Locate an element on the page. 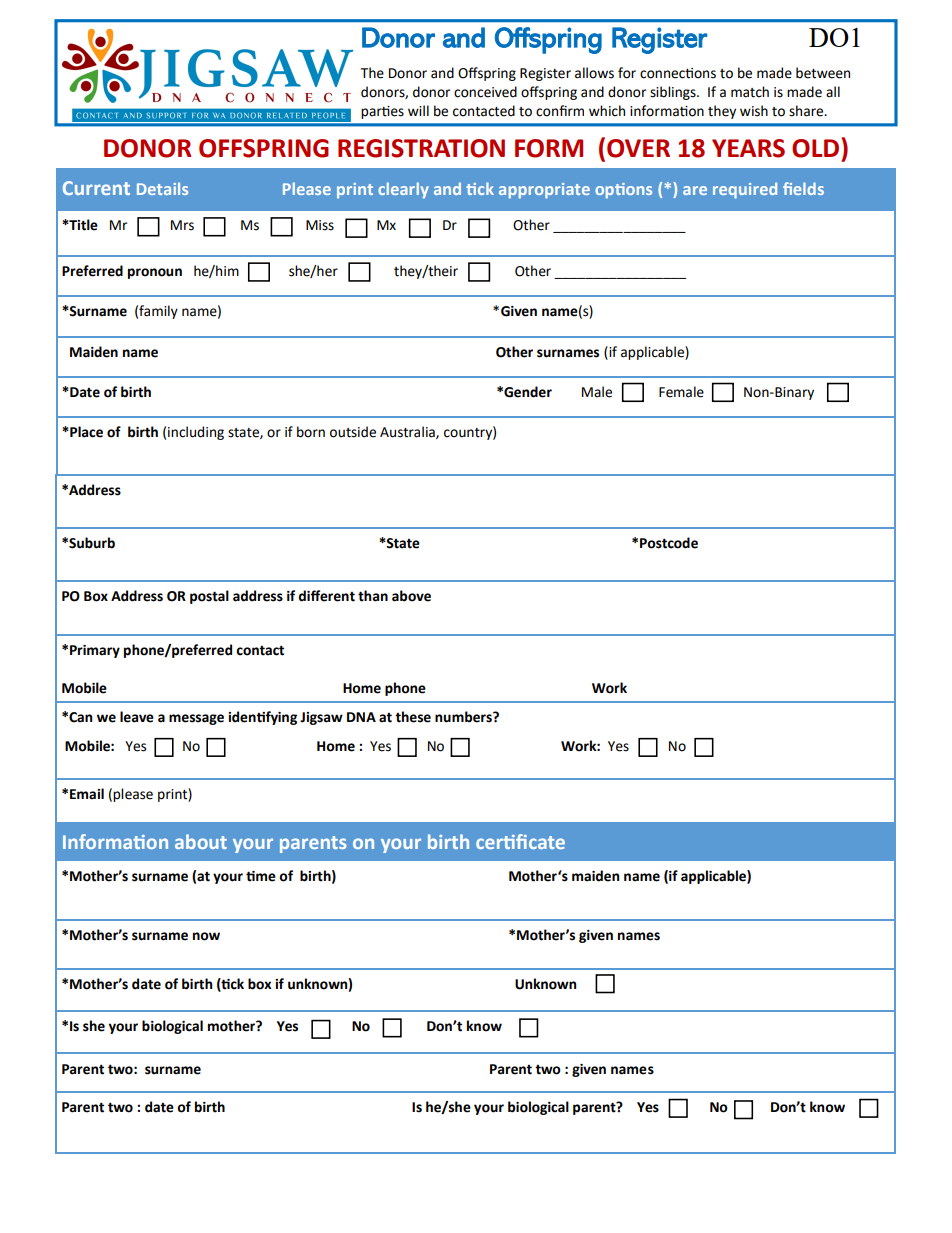  match is located at coordinates (750, 92).
